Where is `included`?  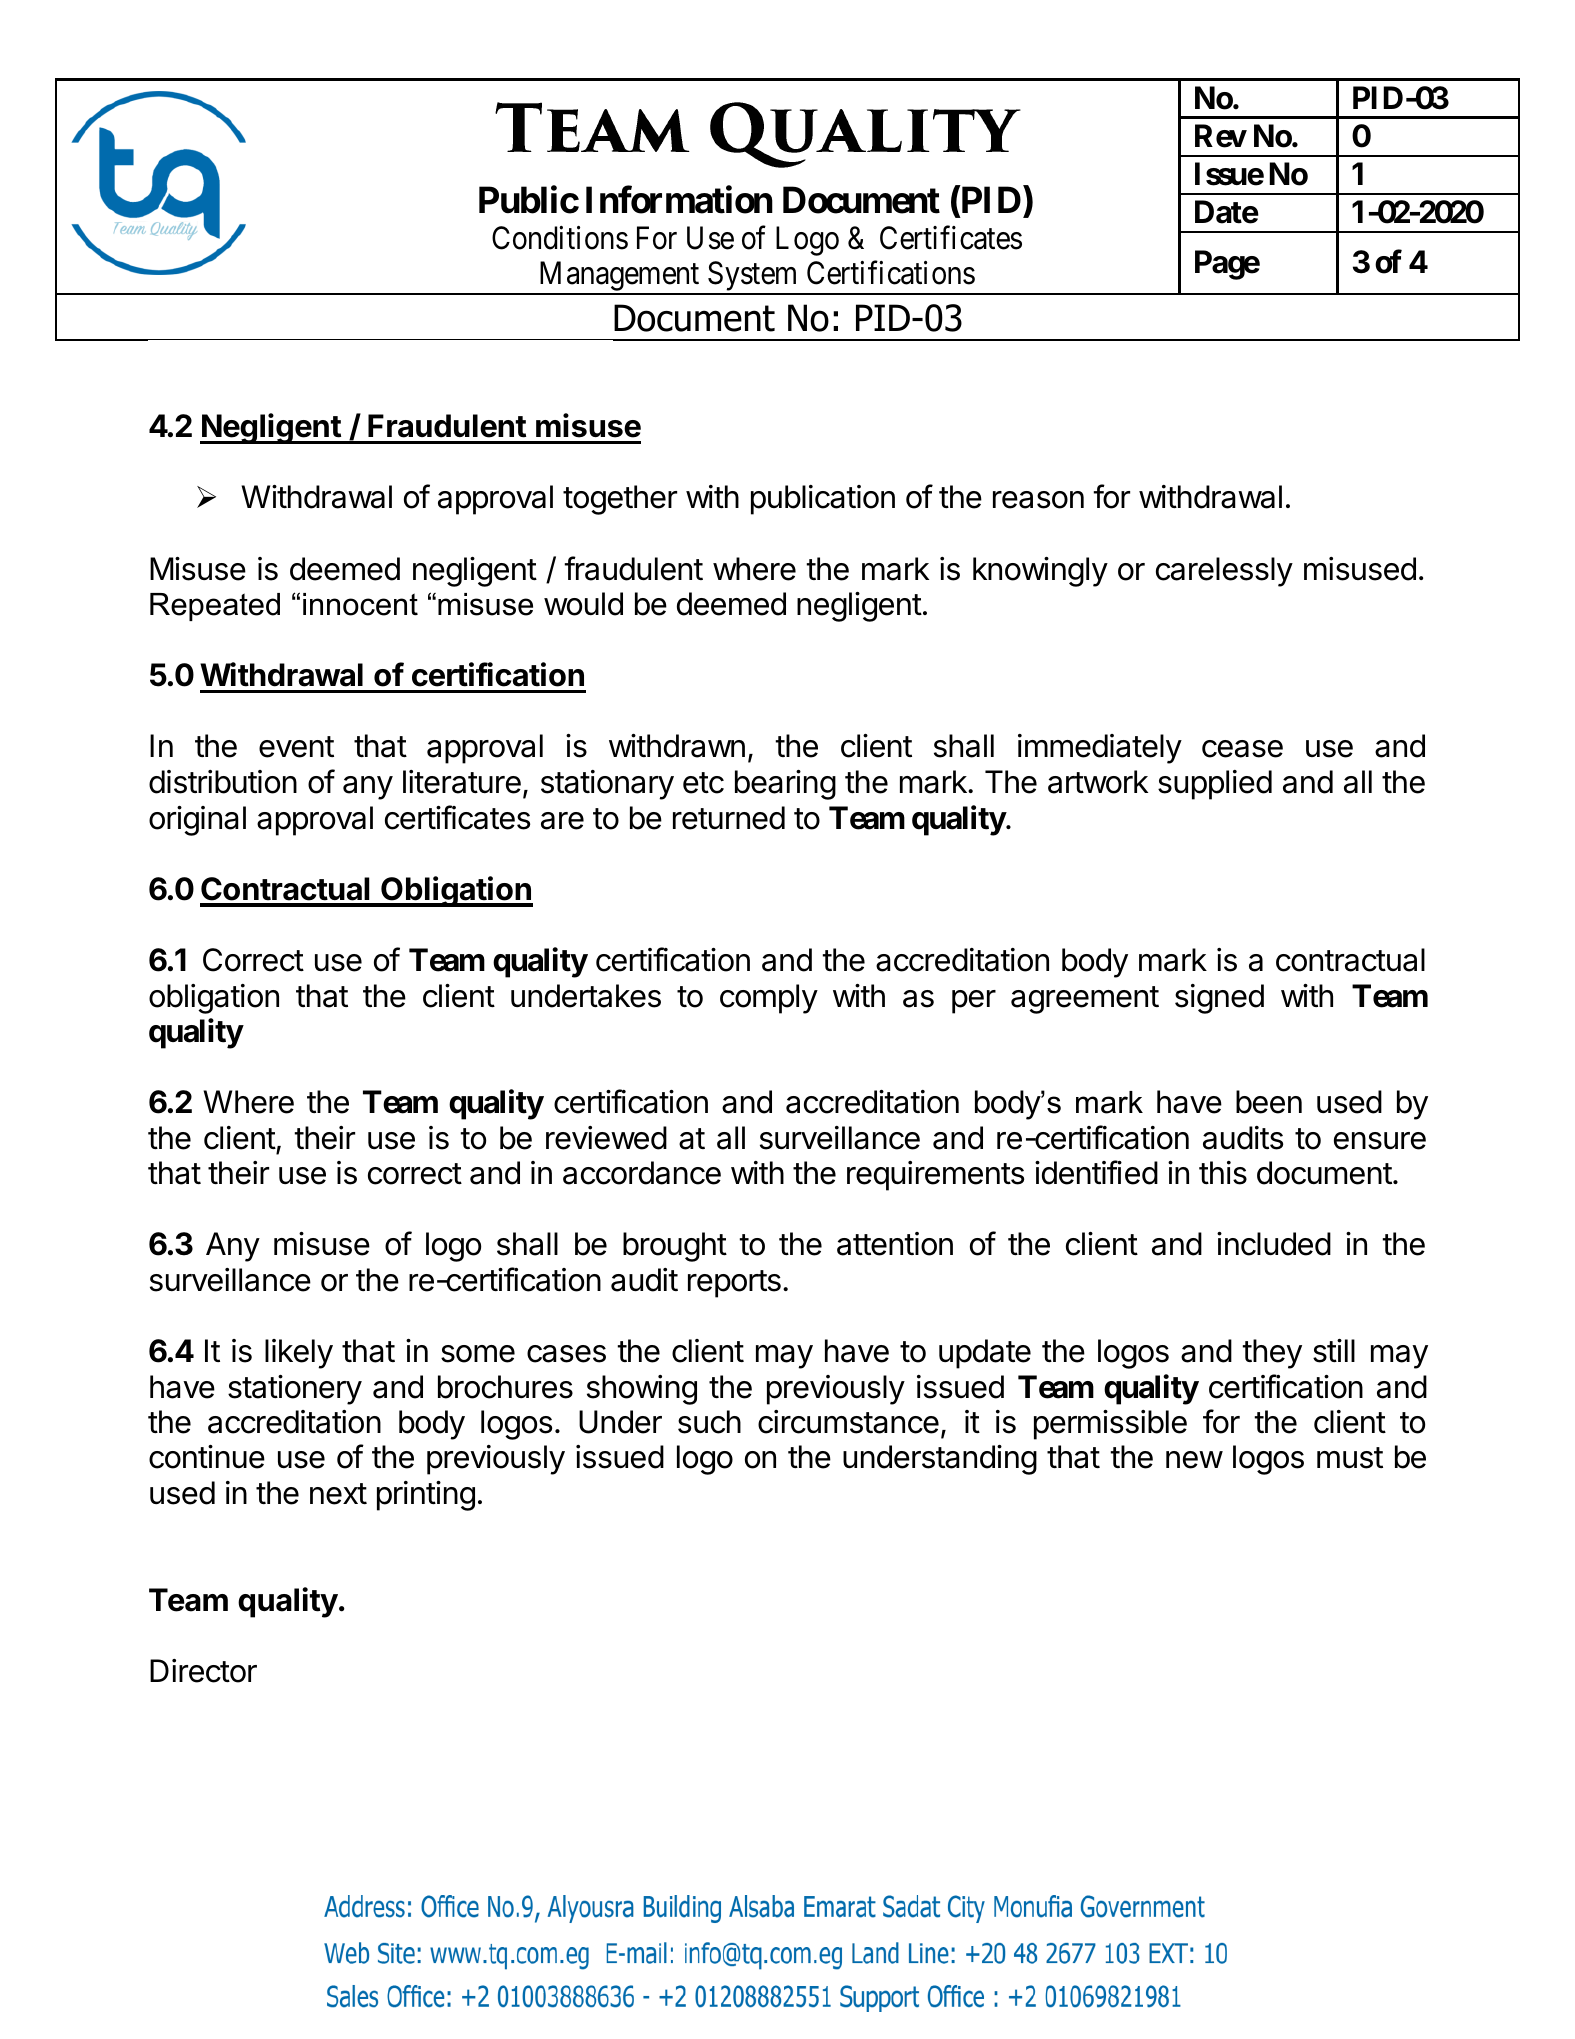
included is located at coordinates (1274, 1244).
